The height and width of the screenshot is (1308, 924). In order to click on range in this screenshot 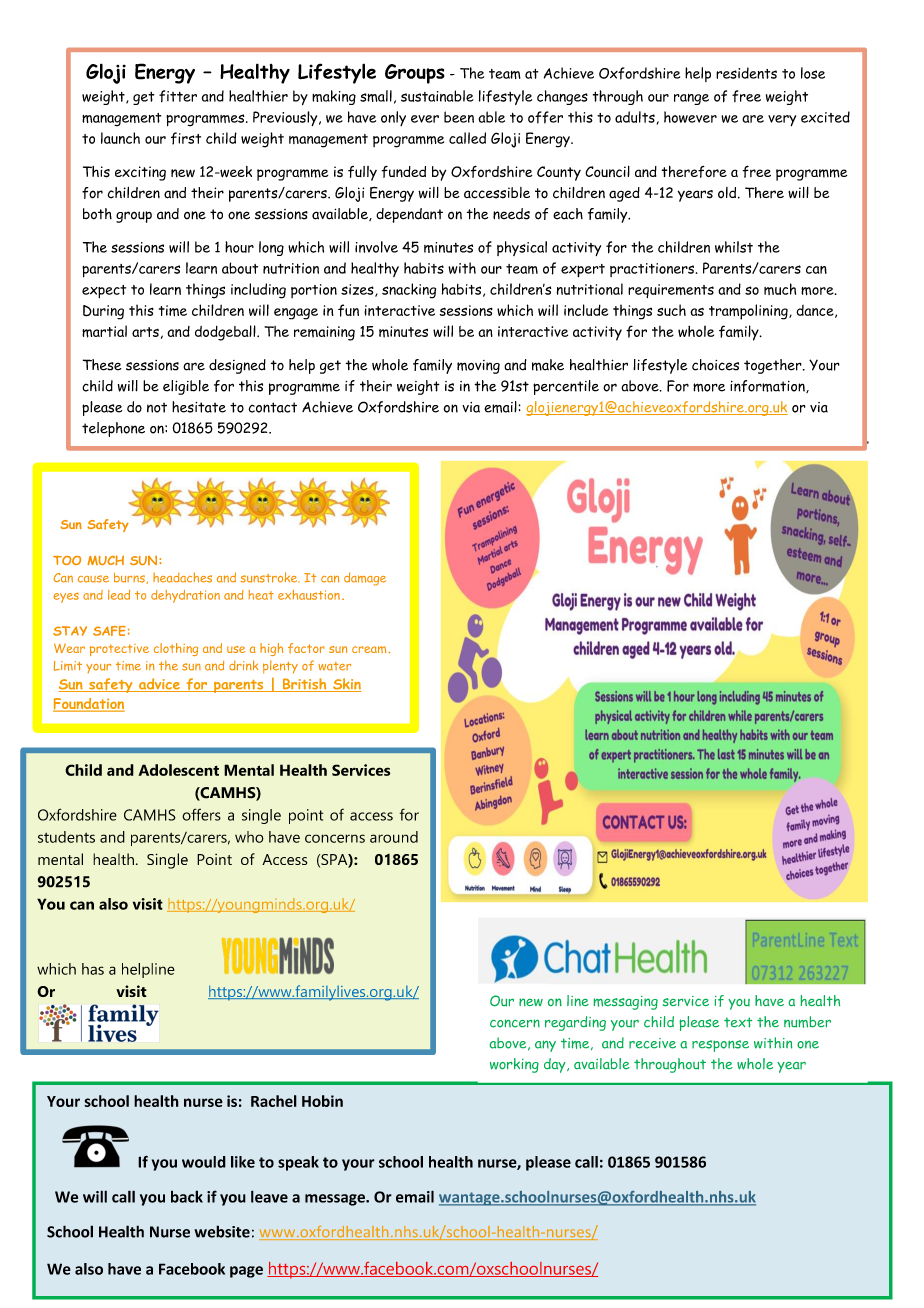, I will do `click(691, 99)`.
